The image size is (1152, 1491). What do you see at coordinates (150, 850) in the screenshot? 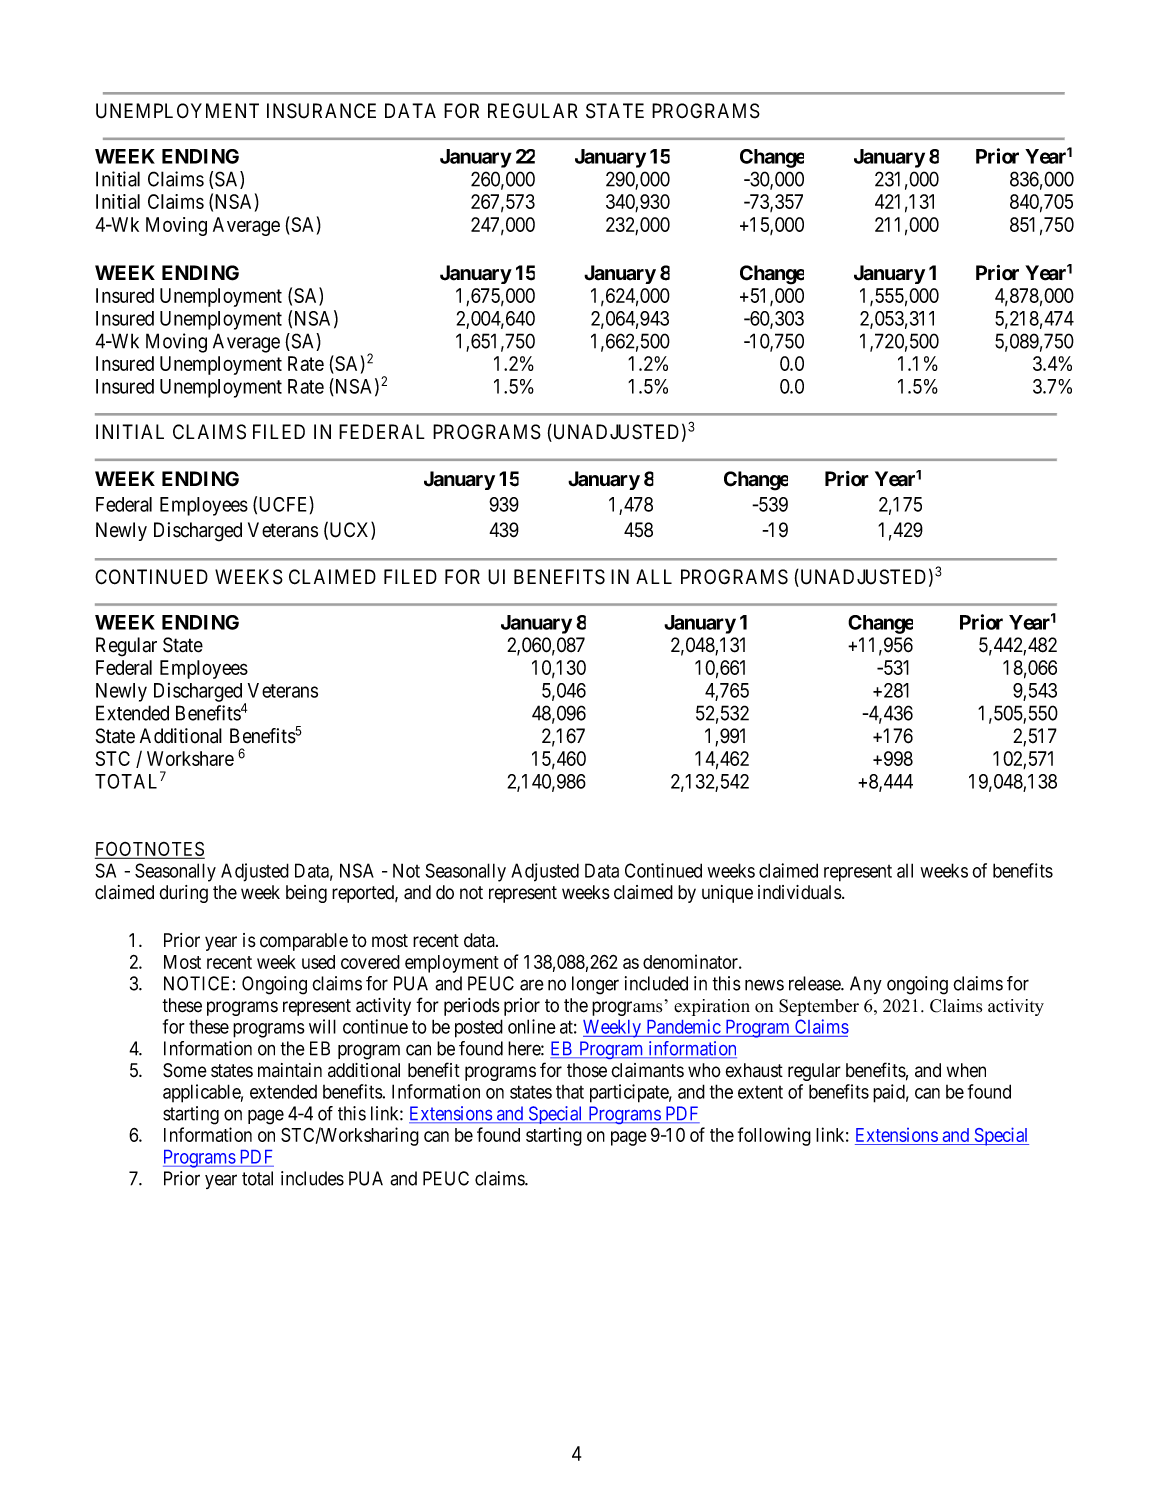
I see `FOOTNOTES` at bounding box center [150, 850].
